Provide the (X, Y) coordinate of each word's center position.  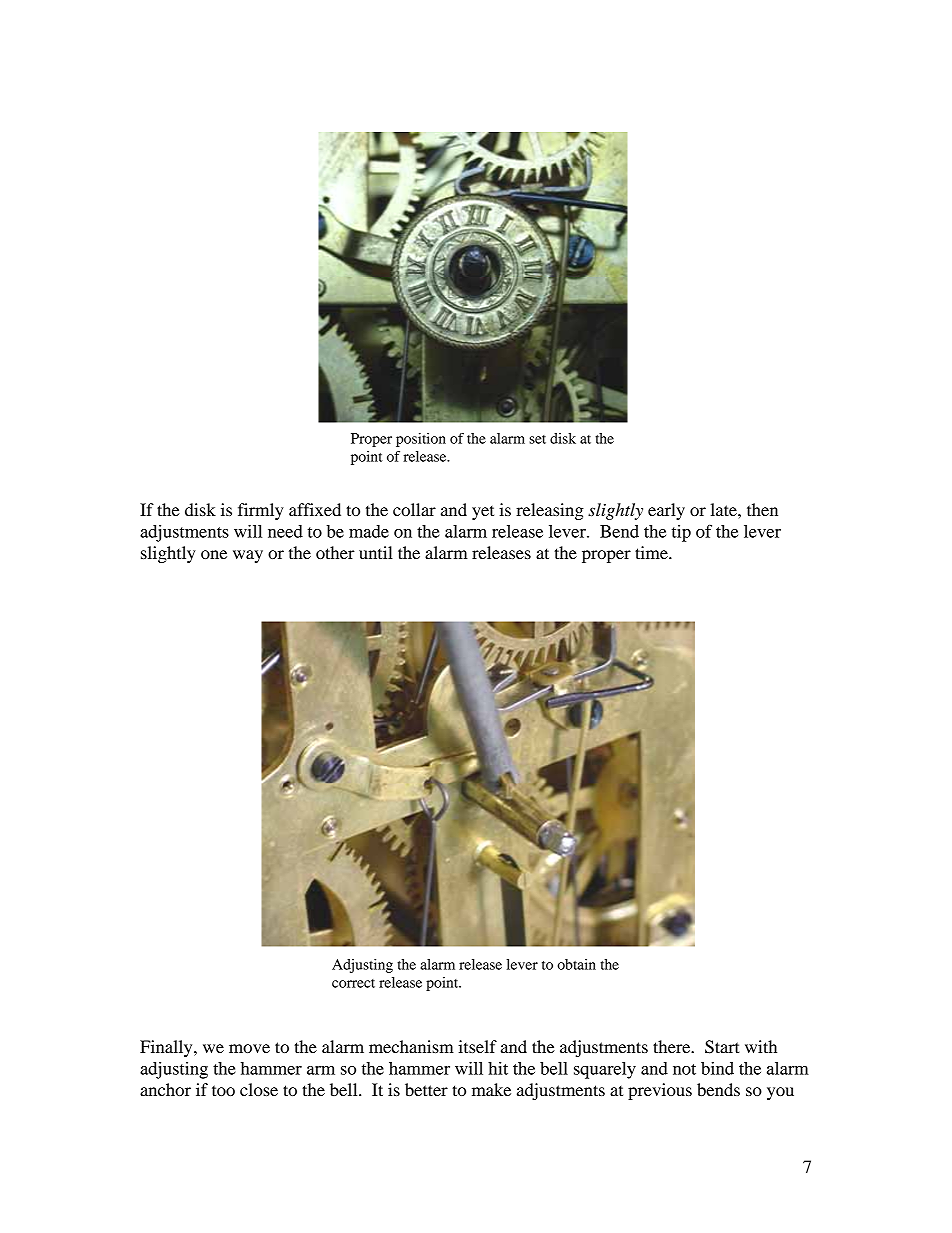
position (421, 440)
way (248, 556)
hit (498, 1068)
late (725, 509)
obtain (576, 964)
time (652, 552)
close (259, 1089)
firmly (261, 511)
